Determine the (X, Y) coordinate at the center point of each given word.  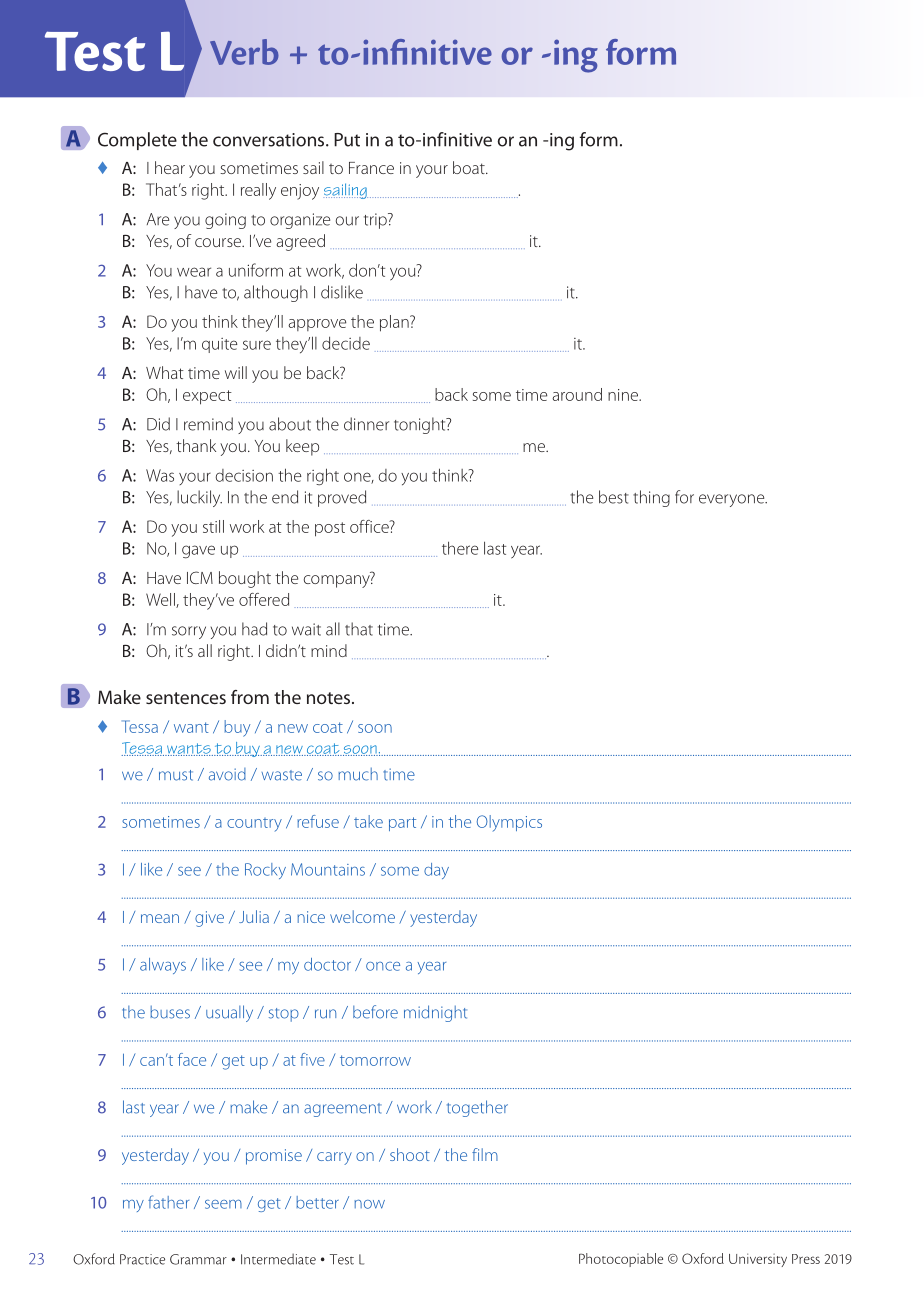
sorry (189, 632)
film (485, 1154)
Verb (244, 52)
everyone (733, 500)
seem (223, 1204)
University (758, 1260)
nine (624, 395)
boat (470, 167)
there (460, 548)
